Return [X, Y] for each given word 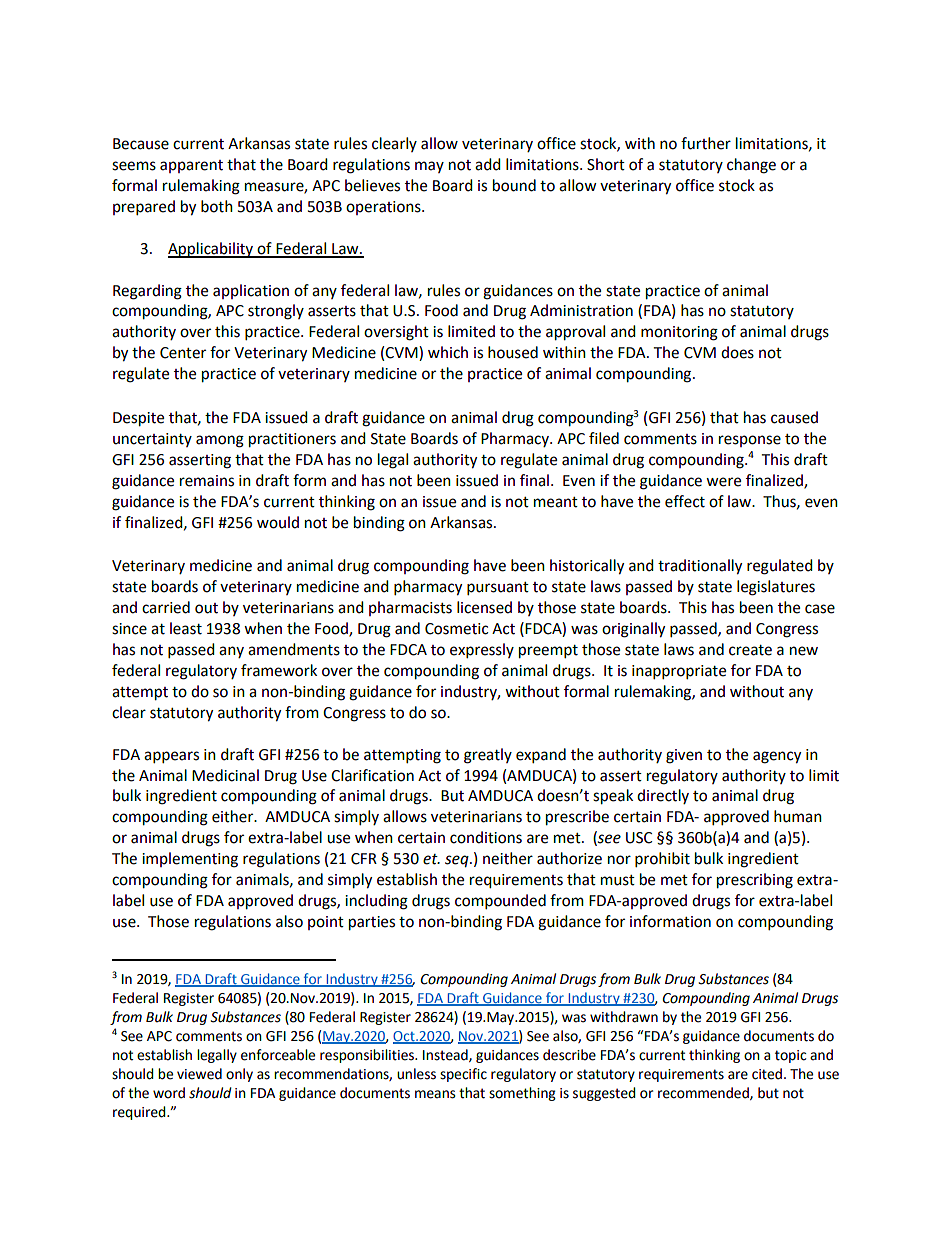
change [751, 166]
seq [458, 861]
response [750, 441]
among [220, 441]
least [186, 628]
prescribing [755, 881]
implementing [190, 860]
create [750, 650]
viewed [199, 1074]
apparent [191, 166]
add [488, 164]
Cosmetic [456, 629]
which [448, 352]
